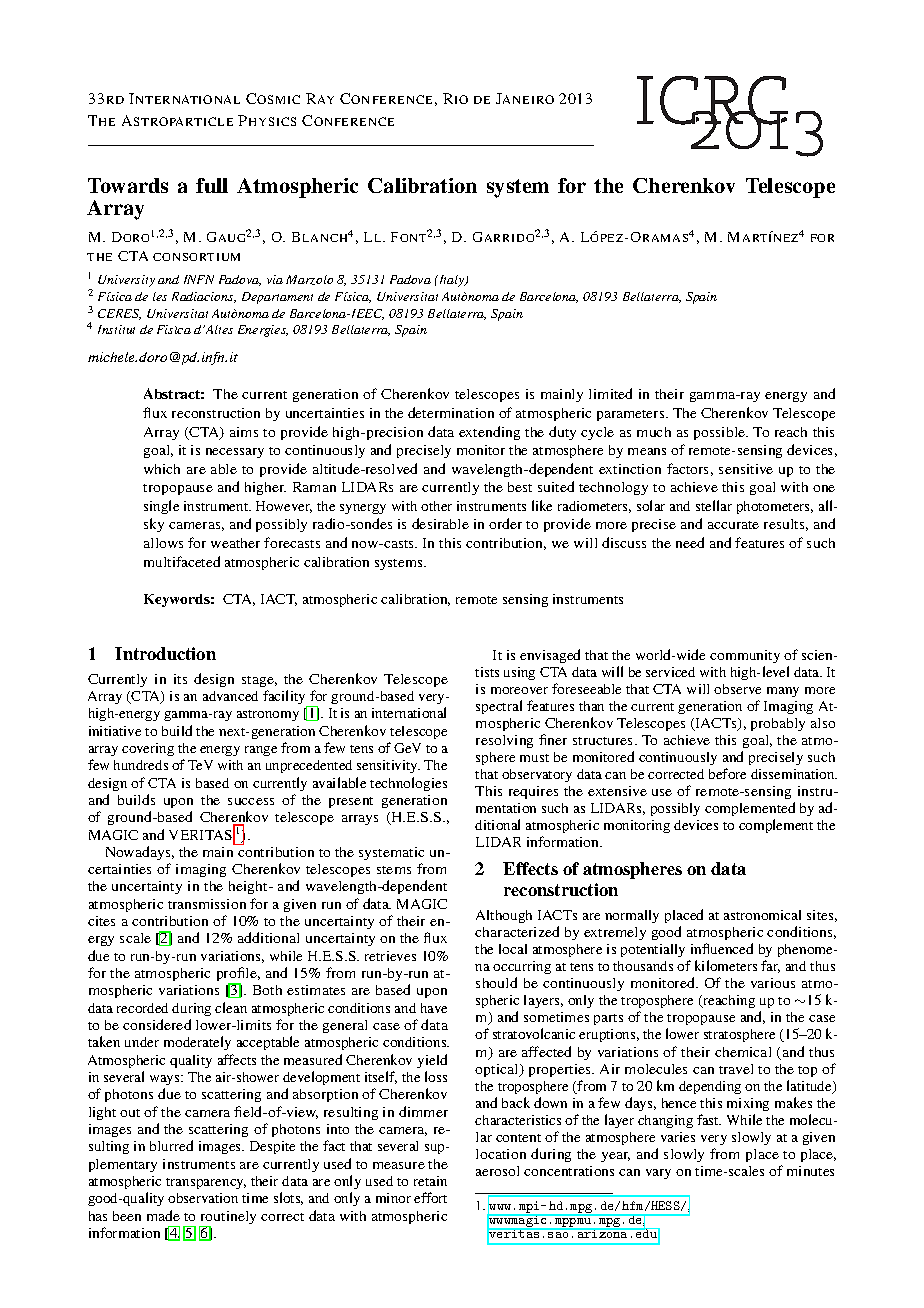 The height and width of the screenshot is (1308, 924). I want to click on transparency, so click(206, 1183).
